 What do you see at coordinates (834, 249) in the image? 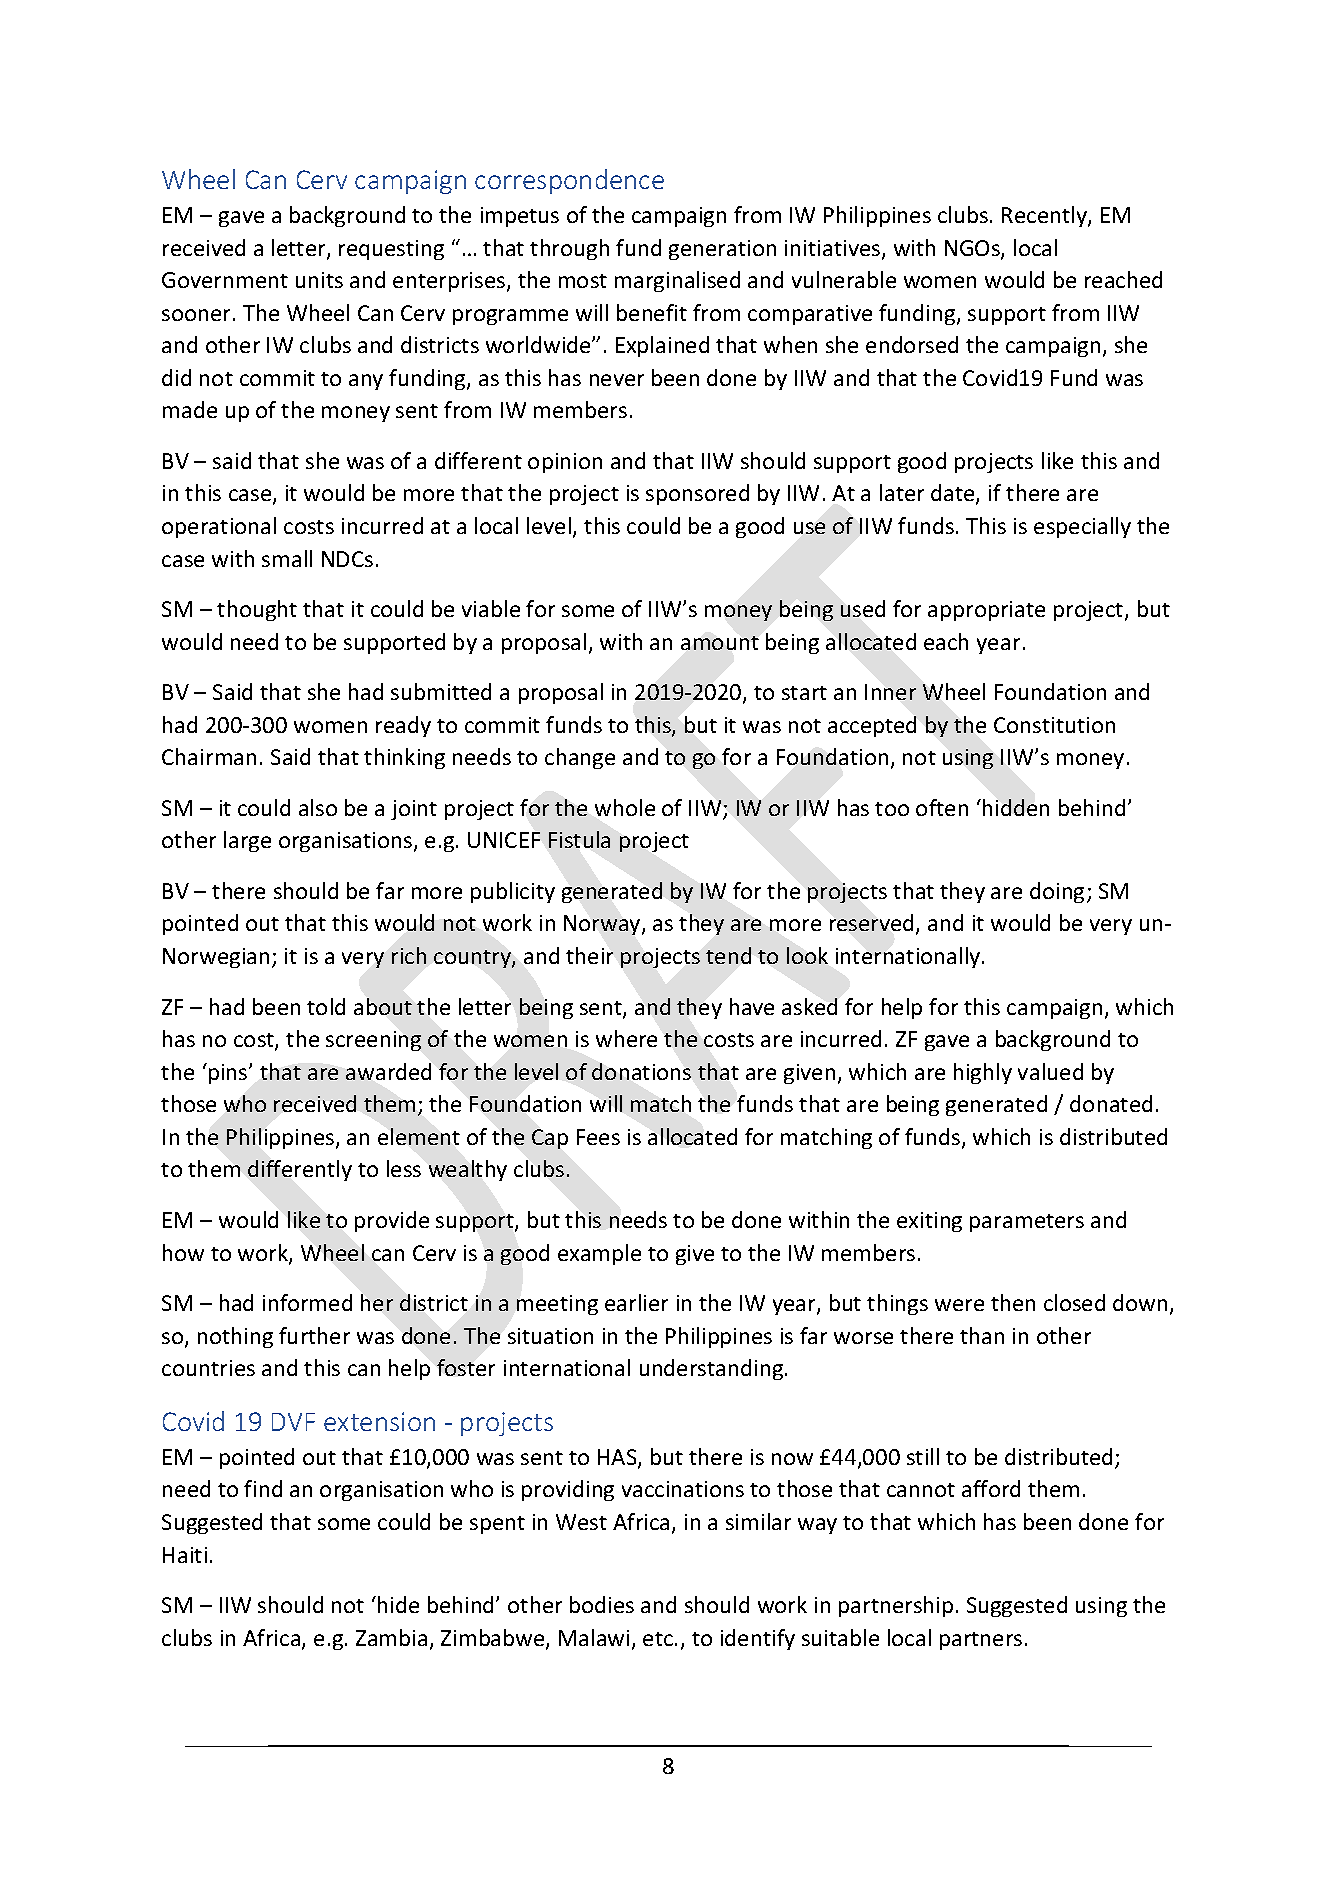
I see `initiatives` at bounding box center [834, 249].
